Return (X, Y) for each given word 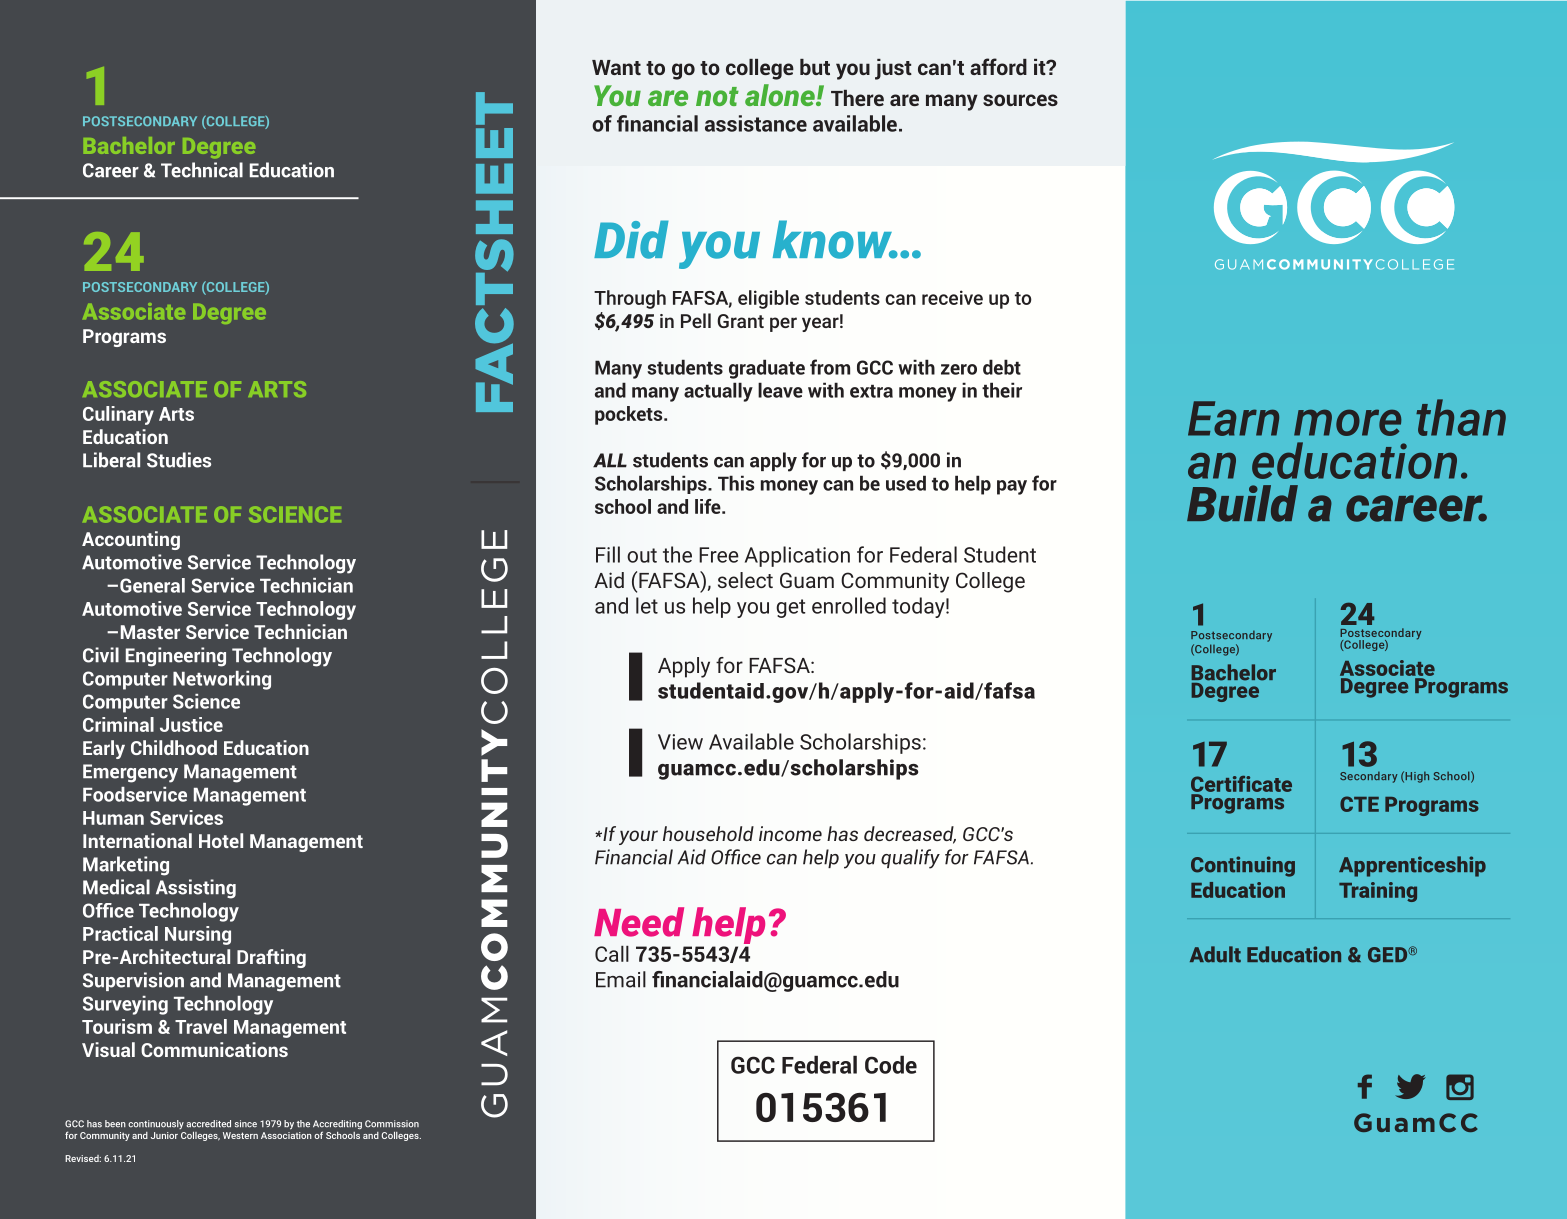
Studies (179, 460)
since (246, 1124)
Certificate (1241, 785)
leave (780, 390)
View (680, 742)
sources (1020, 100)
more (1348, 422)
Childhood (174, 747)
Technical (202, 170)
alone (781, 95)
